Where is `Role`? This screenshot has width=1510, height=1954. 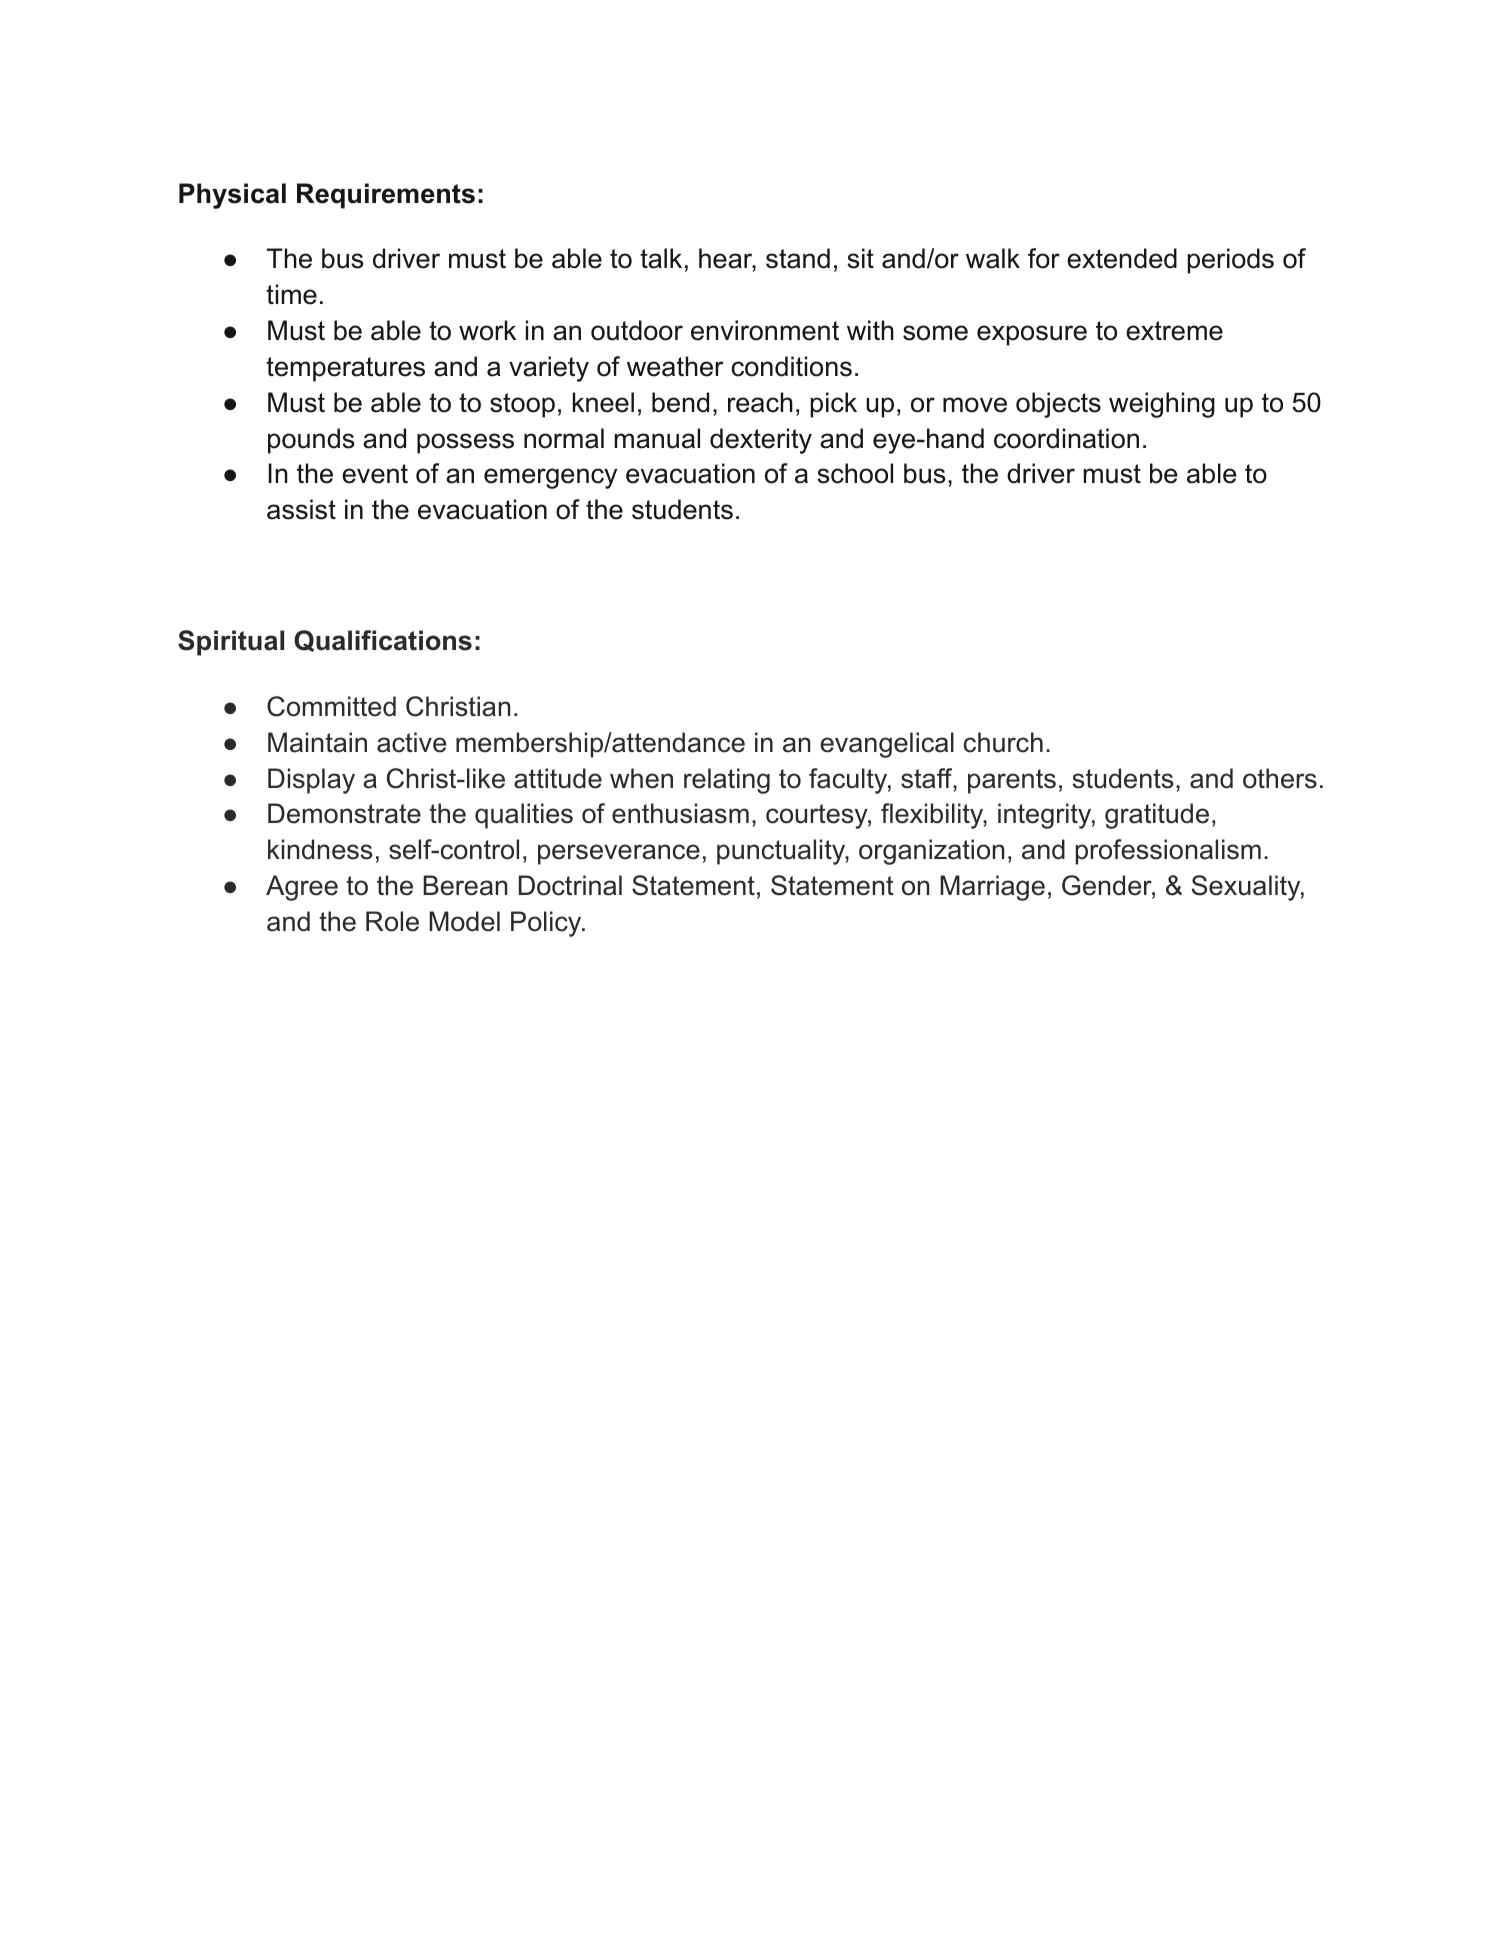
Role is located at coordinates (392, 921).
